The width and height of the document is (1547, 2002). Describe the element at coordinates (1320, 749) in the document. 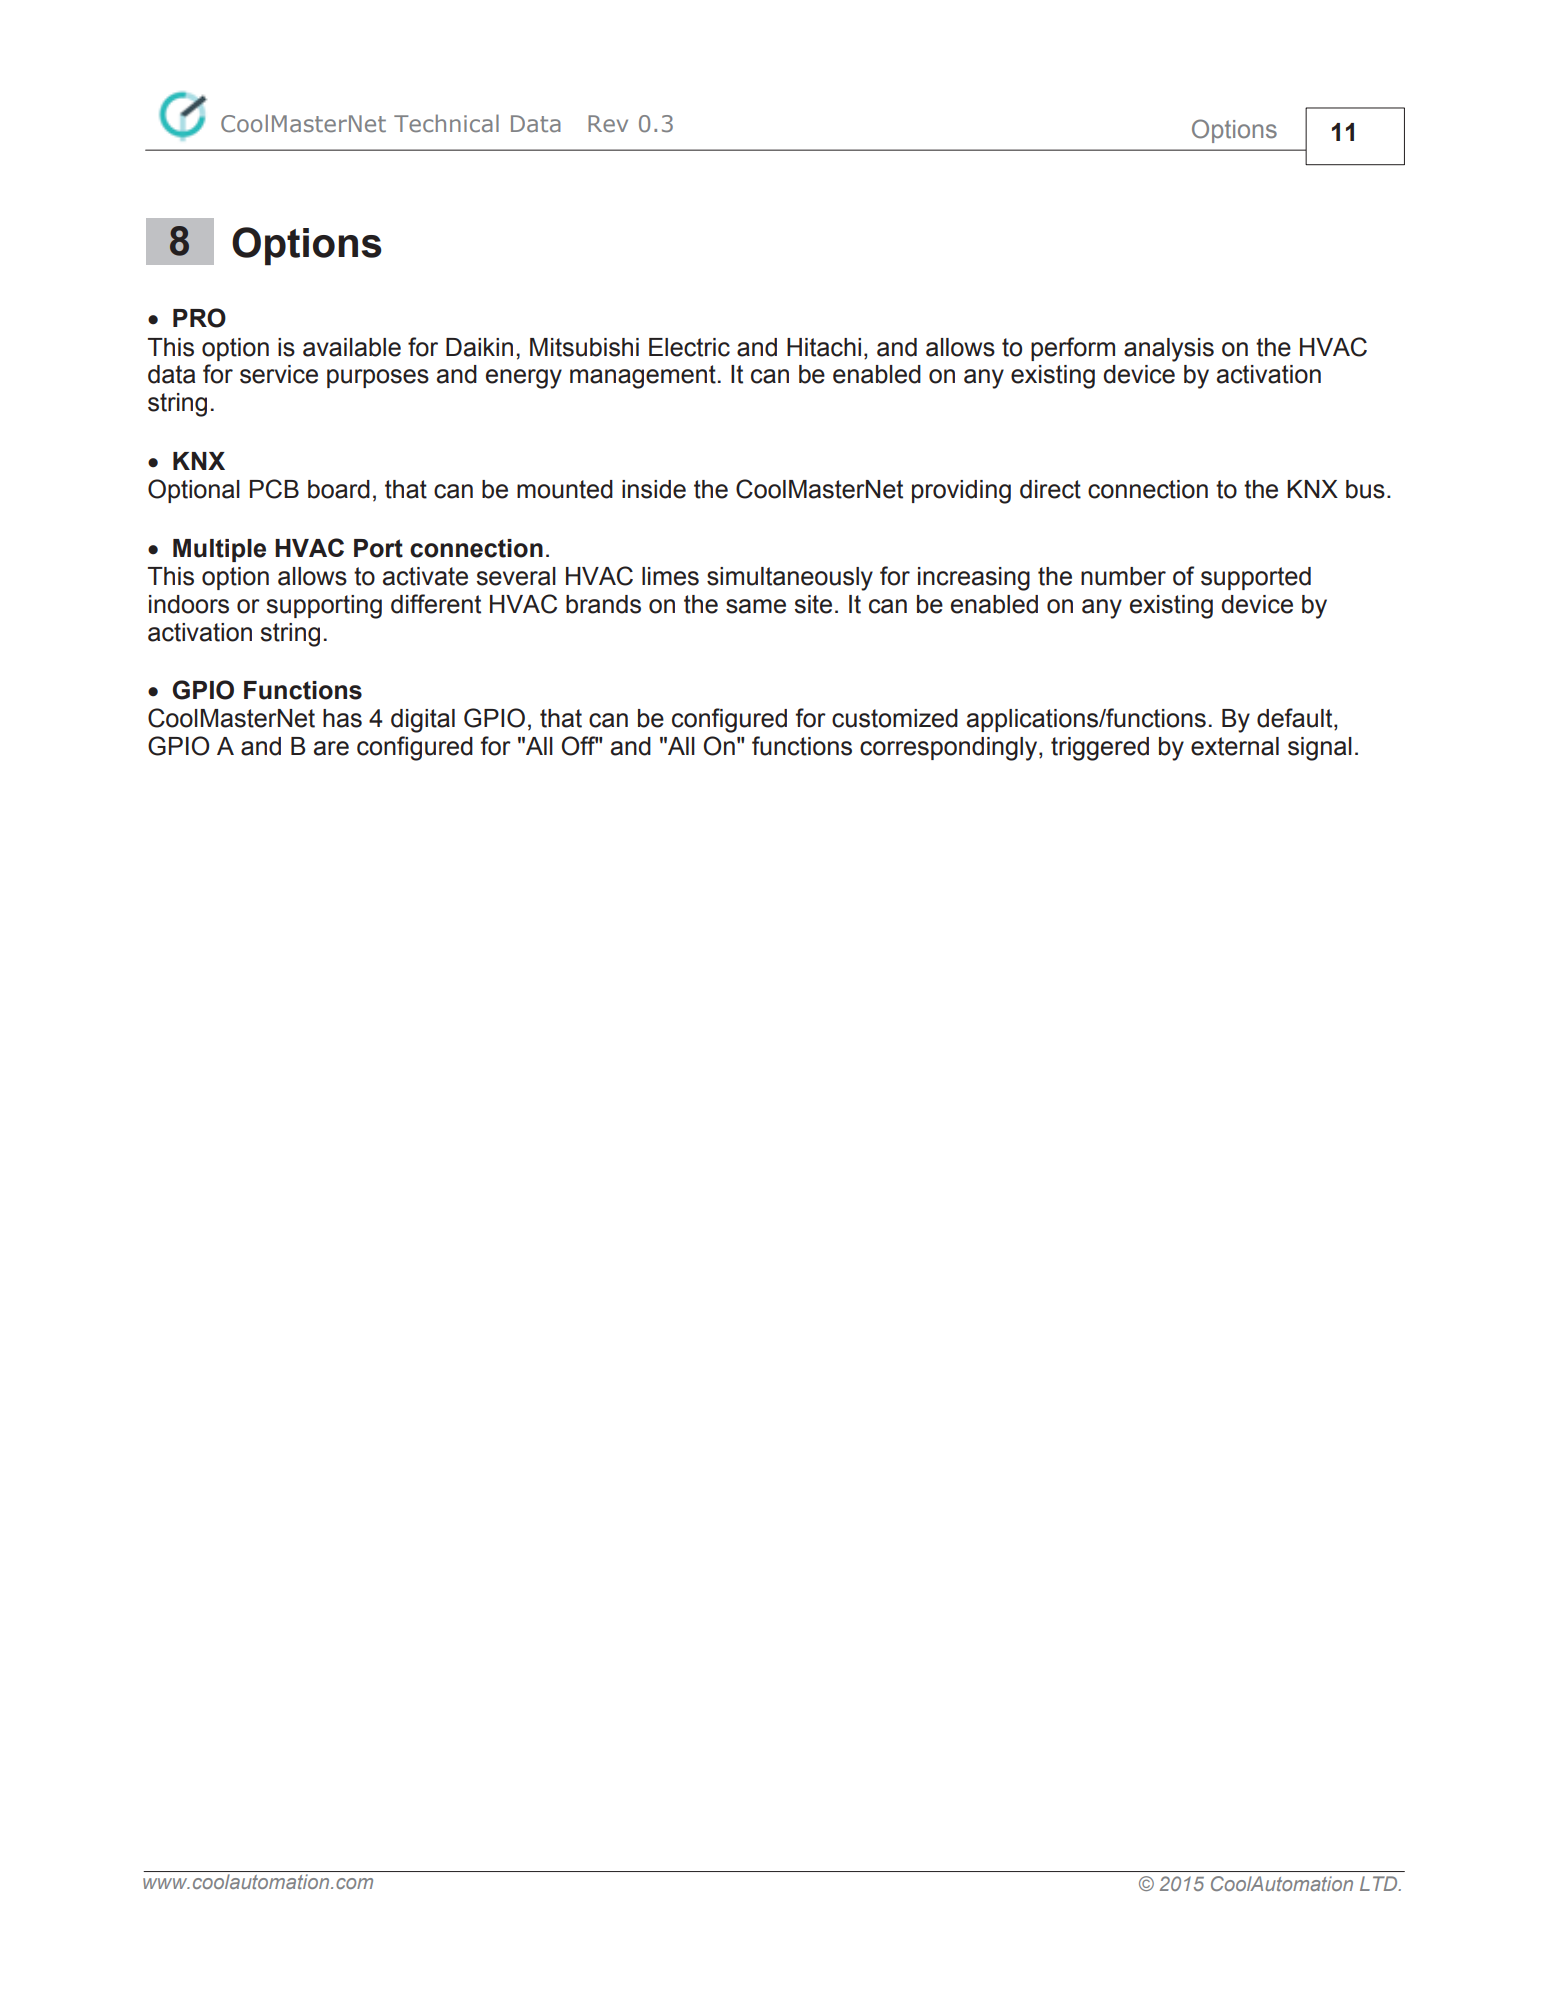

I see `signal` at that location.
